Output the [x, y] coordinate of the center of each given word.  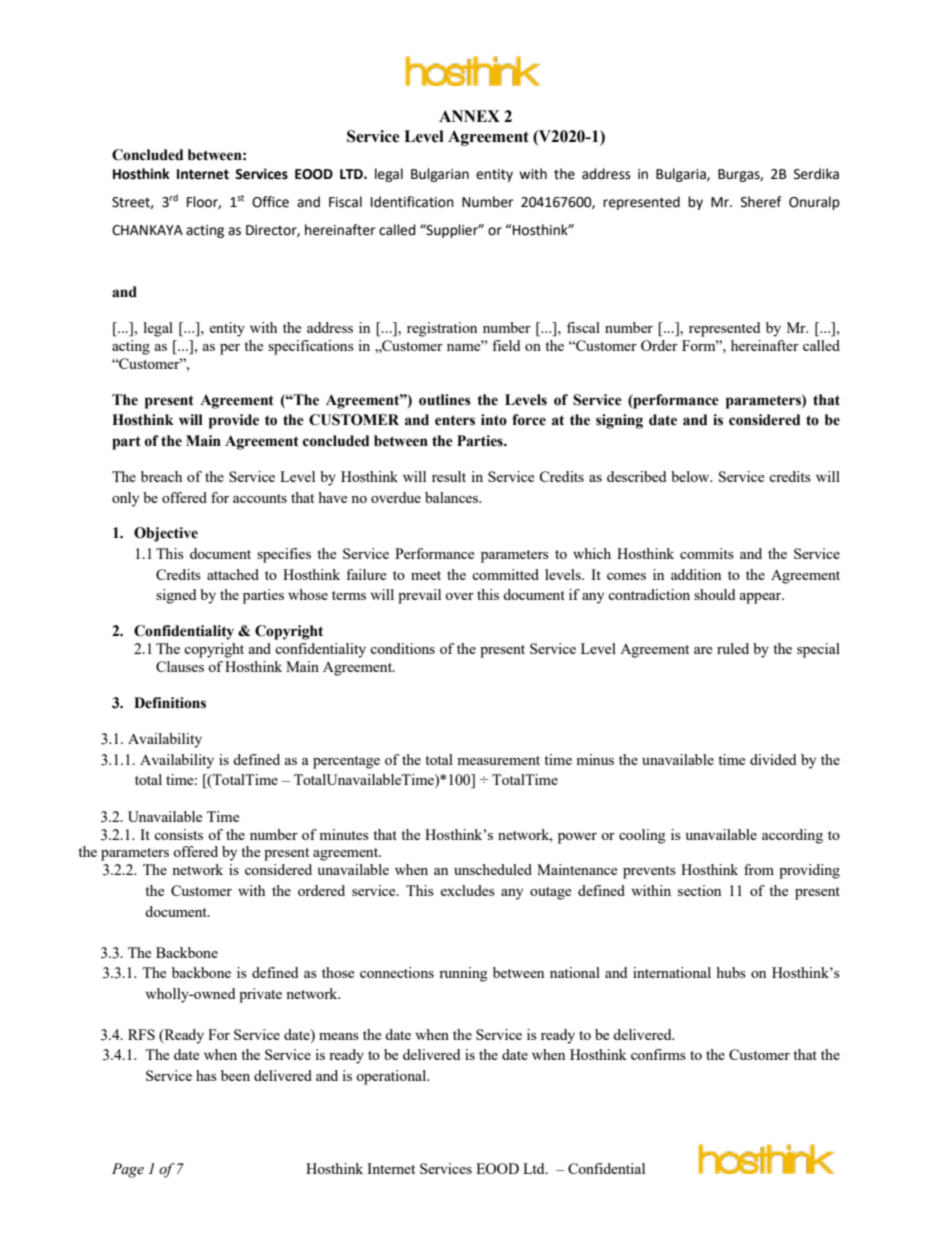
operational [392, 1077]
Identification [412, 202]
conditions [402, 648]
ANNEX [469, 116]
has [206, 1075]
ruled [733, 648]
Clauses [180, 666]
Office [270, 202]
